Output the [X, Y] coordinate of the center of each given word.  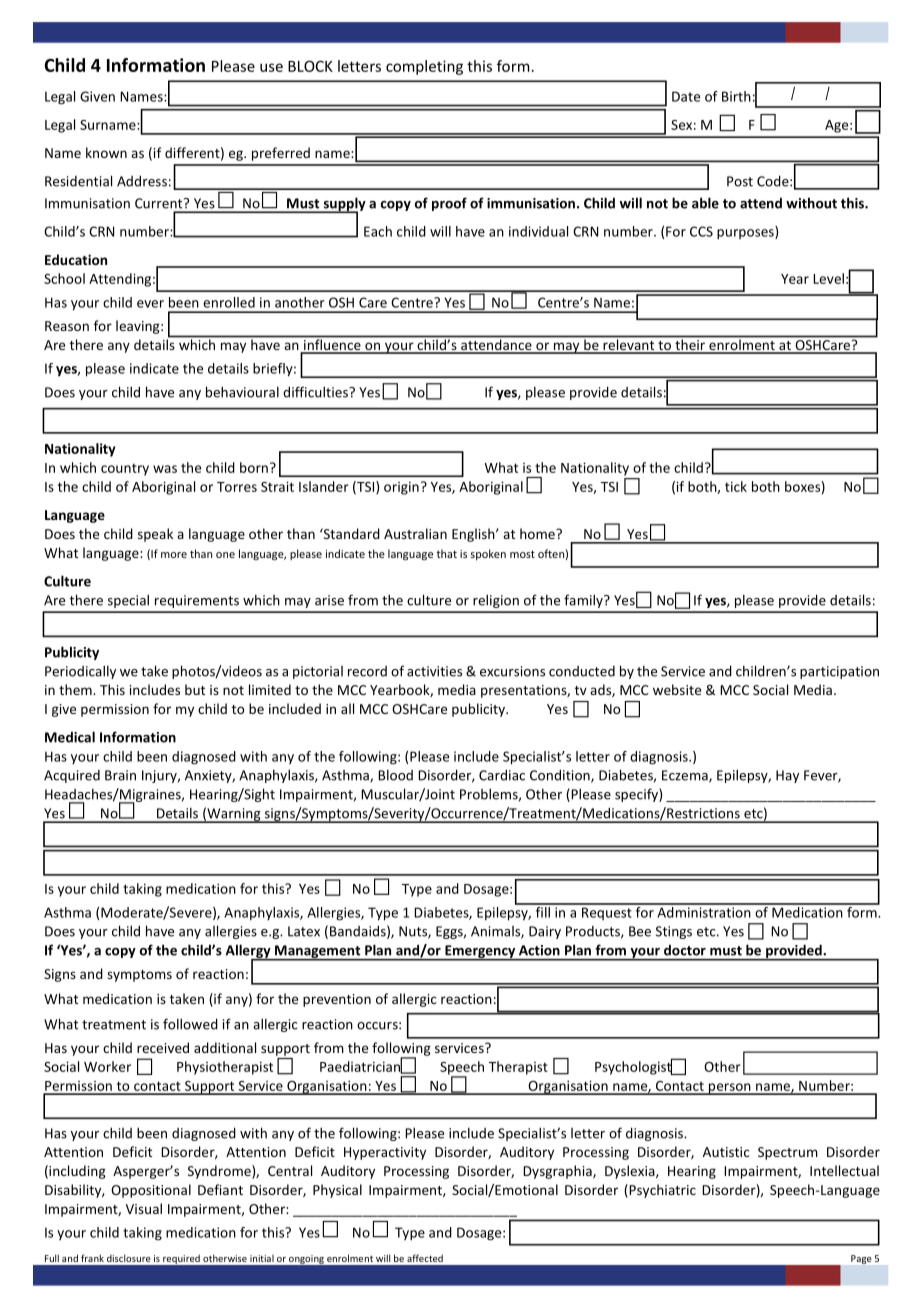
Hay [787, 776]
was [165, 469]
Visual [144, 1208]
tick [736, 486]
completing [424, 67]
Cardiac [502, 775]
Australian [415, 533]
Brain [120, 775]
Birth [736, 96]
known [106, 152]
